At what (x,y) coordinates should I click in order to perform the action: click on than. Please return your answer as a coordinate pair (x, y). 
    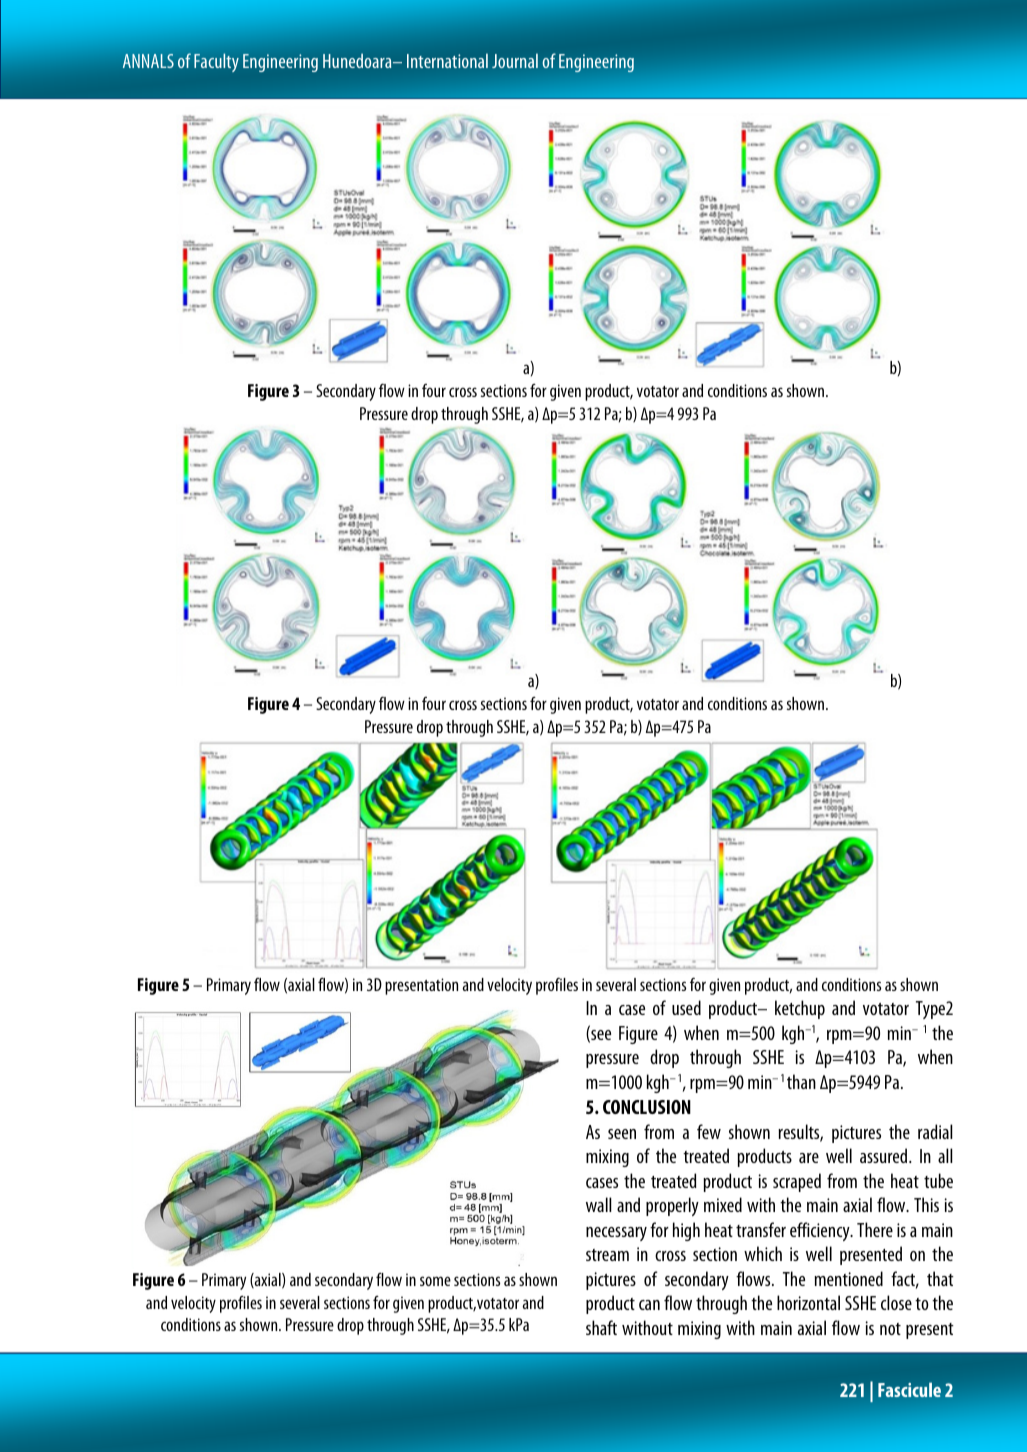
    Looking at the image, I should click on (801, 1081).
